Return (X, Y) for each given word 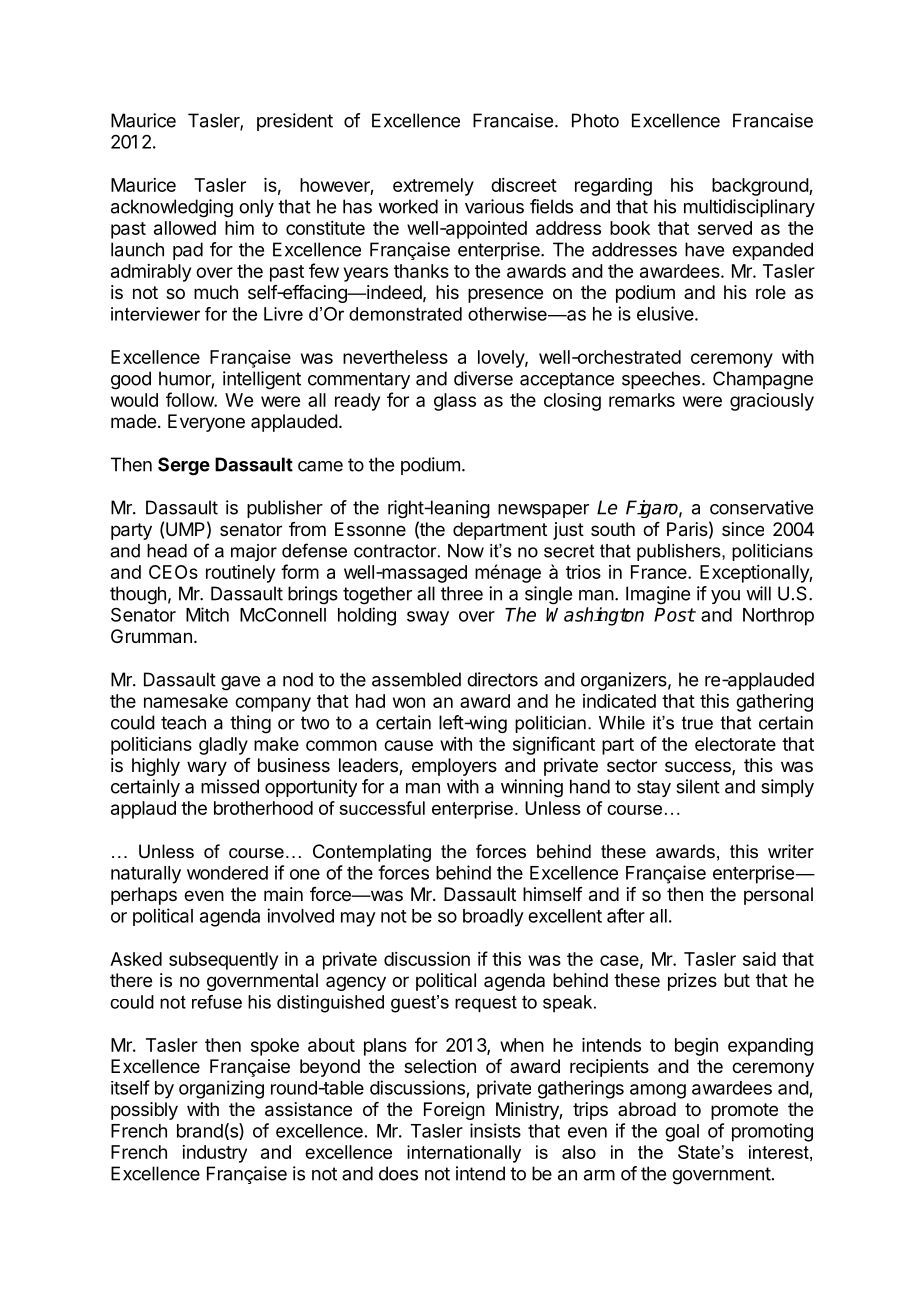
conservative (761, 507)
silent (698, 786)
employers (454, 767)
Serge (184, 466)
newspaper (543, 511)
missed (230, 786)
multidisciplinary (749, 208)
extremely (433, 187)
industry (214, 1154)
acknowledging (172, 208)
